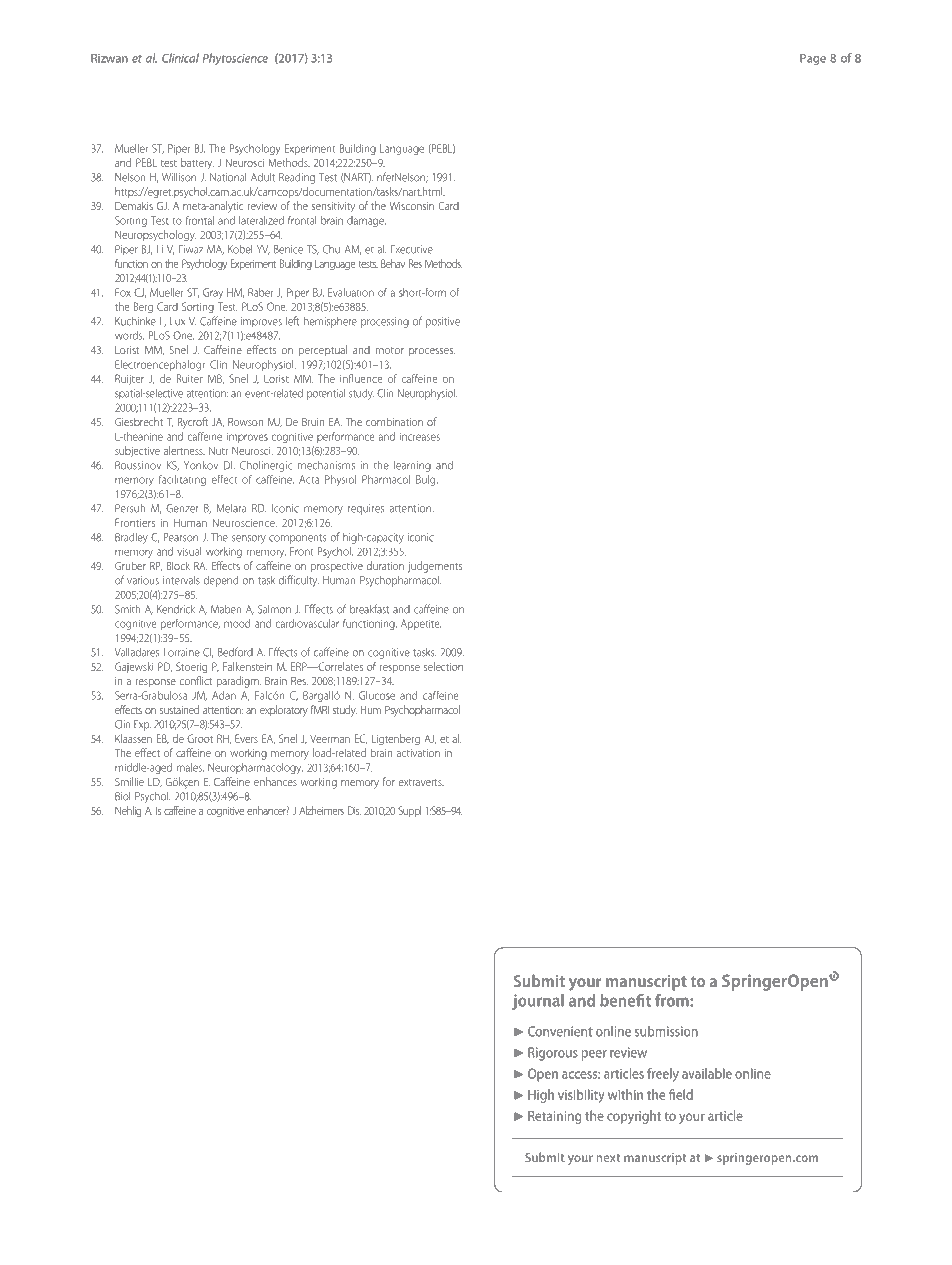  I want to click on Appetite, so click(421, 624).
